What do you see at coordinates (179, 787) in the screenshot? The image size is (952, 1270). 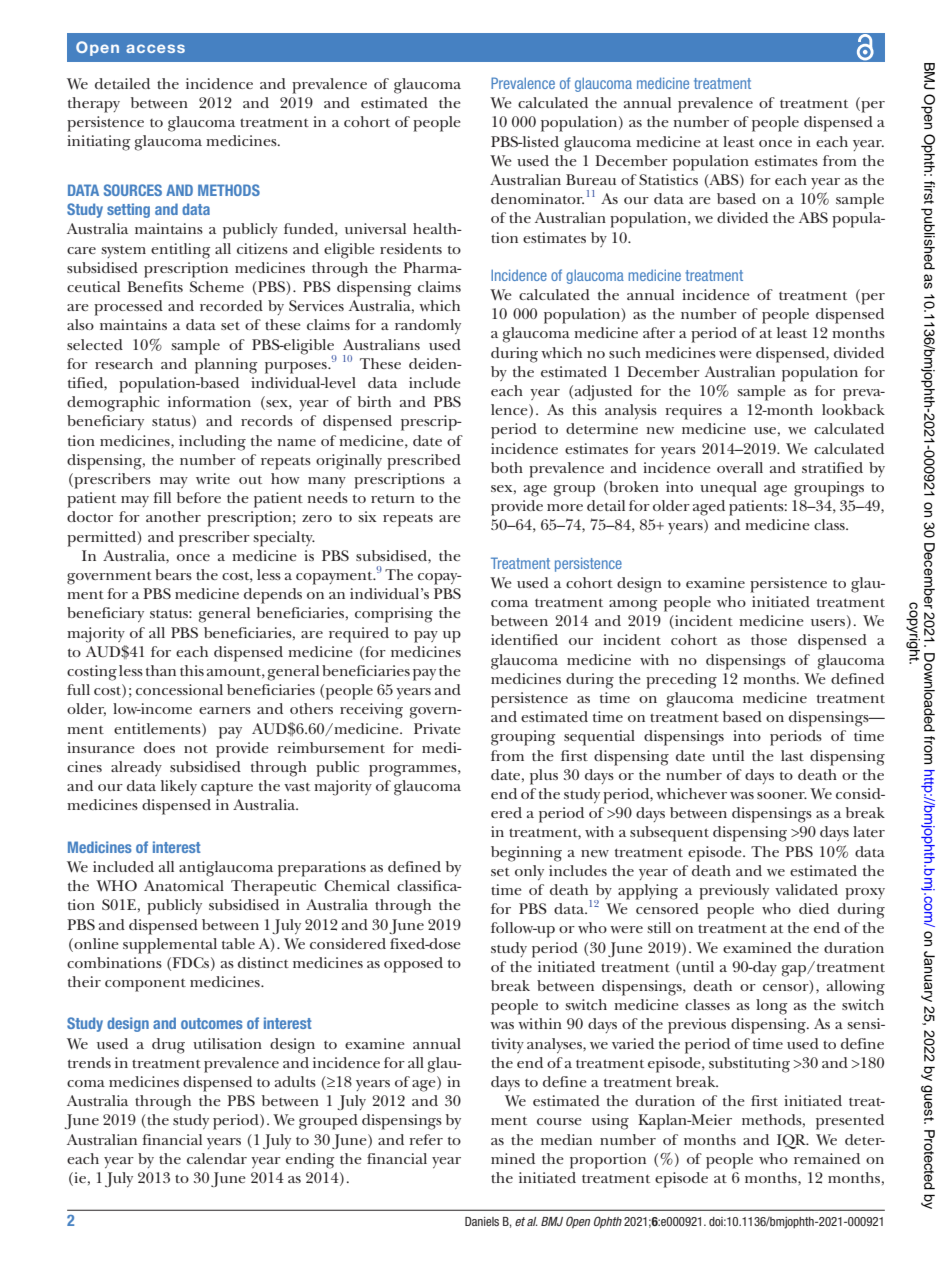 I see `likely` at bounding box center [179, 787].
